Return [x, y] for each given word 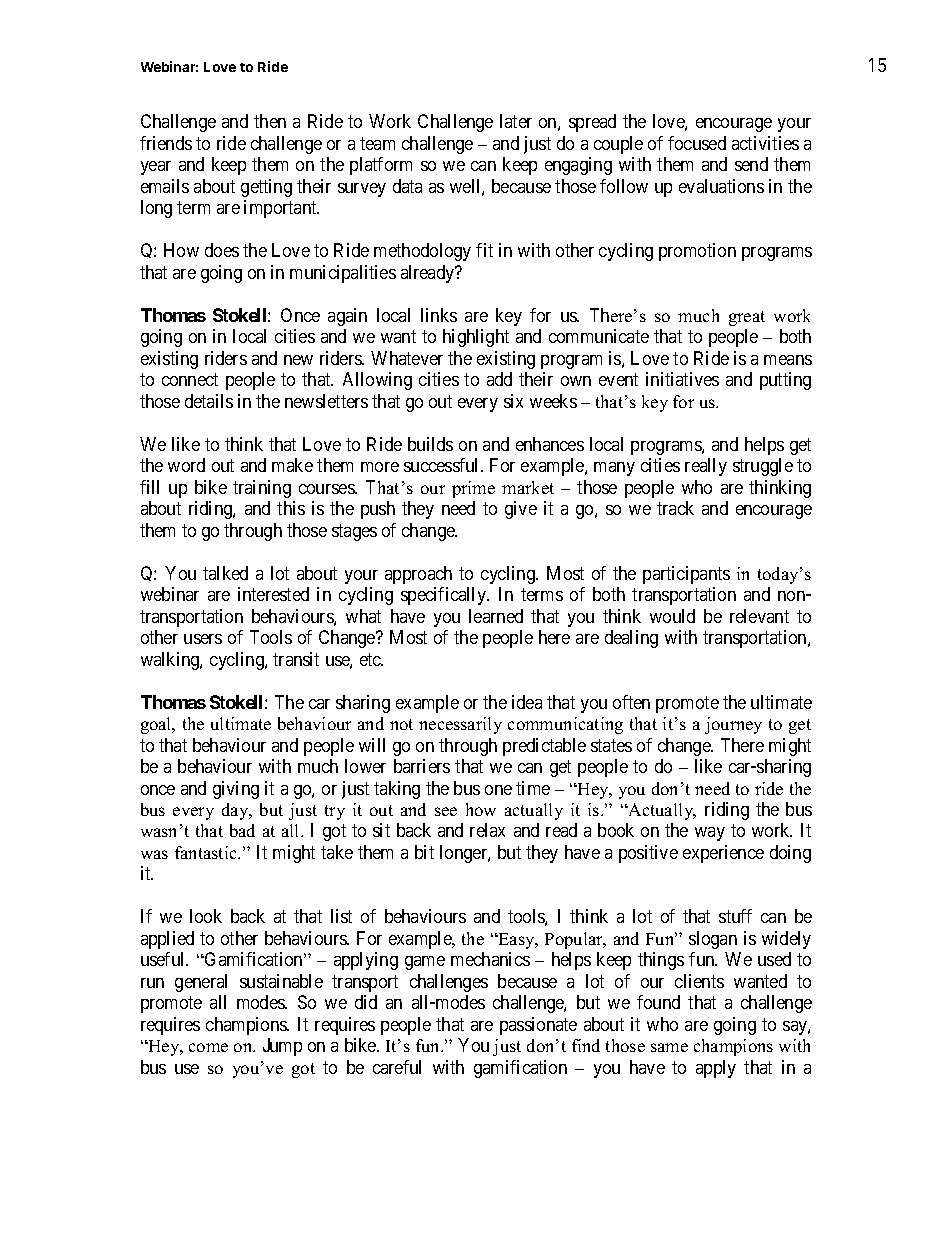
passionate [538, 1026]
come [208, 1047]
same [669, 1047]
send [751, 164]
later [516, 121]
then [270, 121]
